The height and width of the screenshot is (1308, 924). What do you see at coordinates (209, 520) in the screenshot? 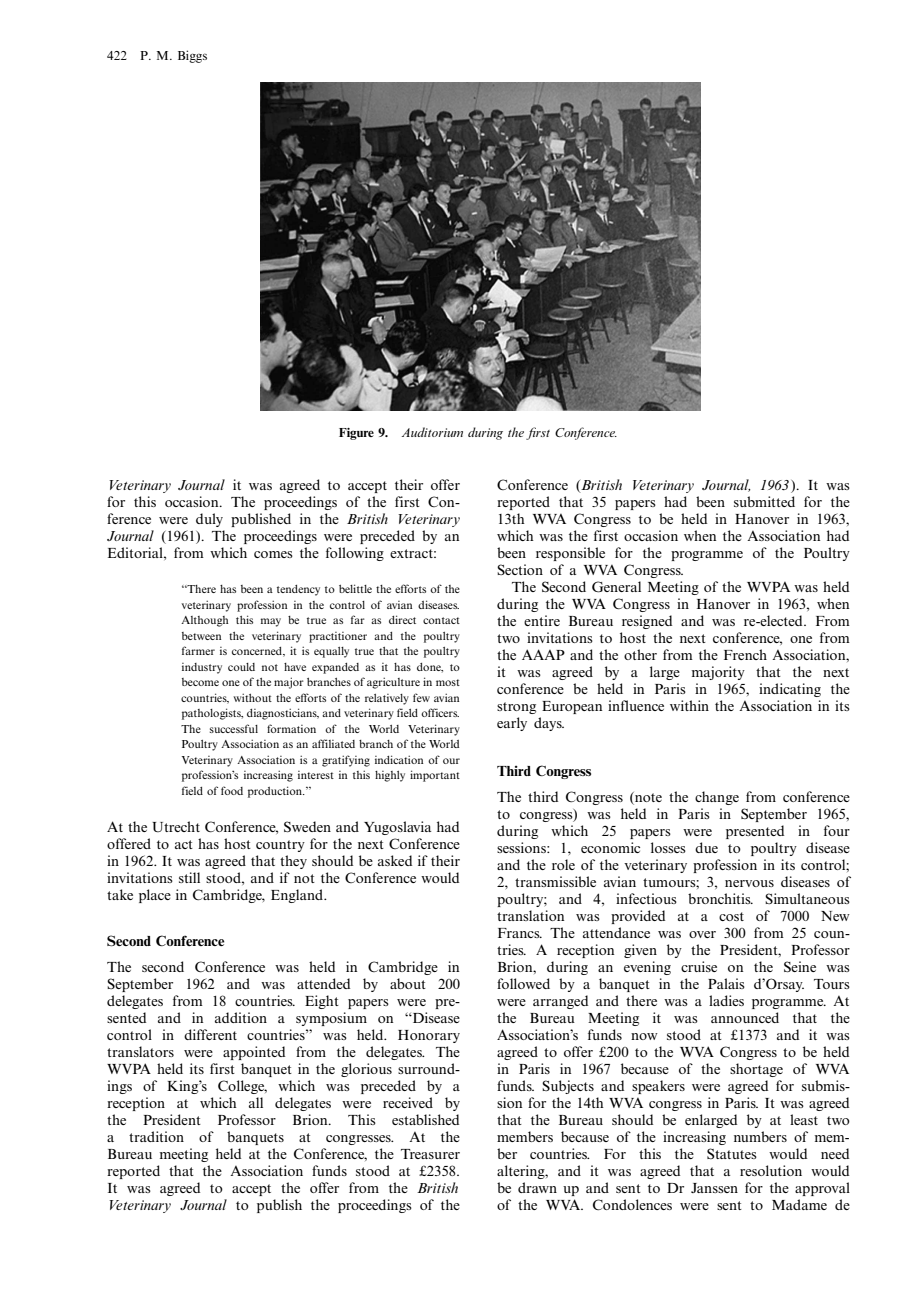
I see `duly` at bounding box center [209, 520].
